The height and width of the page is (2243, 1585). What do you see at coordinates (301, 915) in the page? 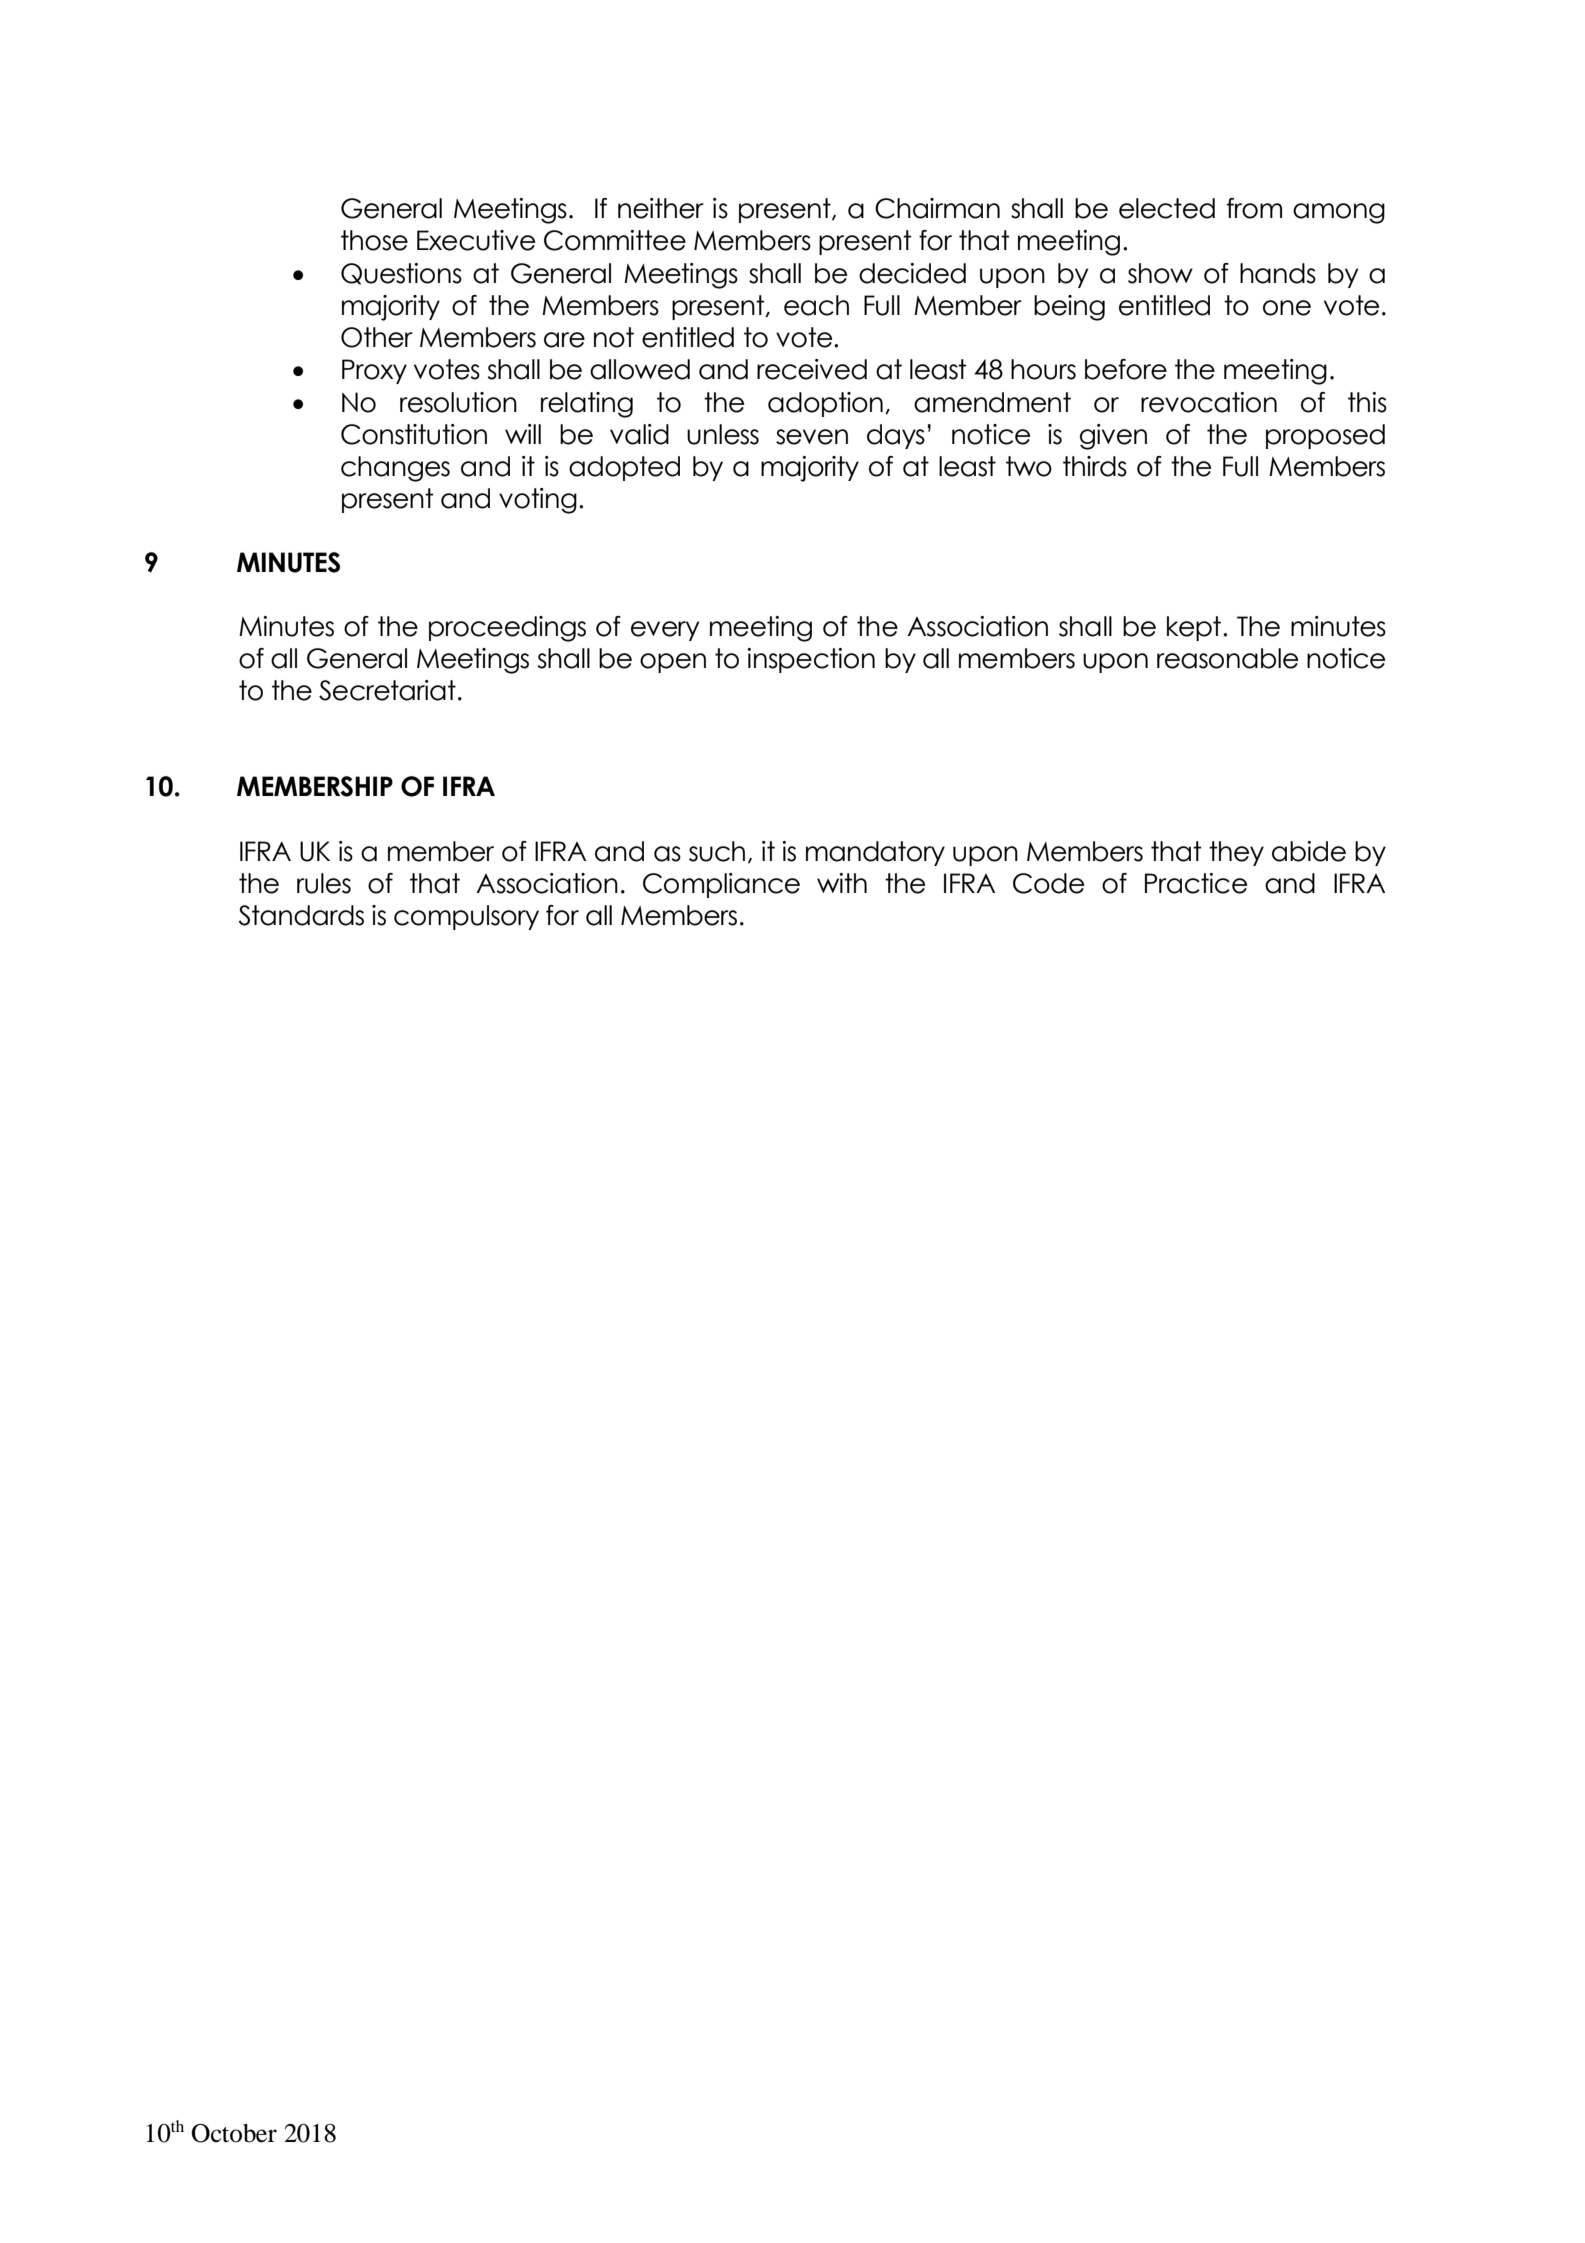
I see `Standards` at bounding box center [301, 915].
